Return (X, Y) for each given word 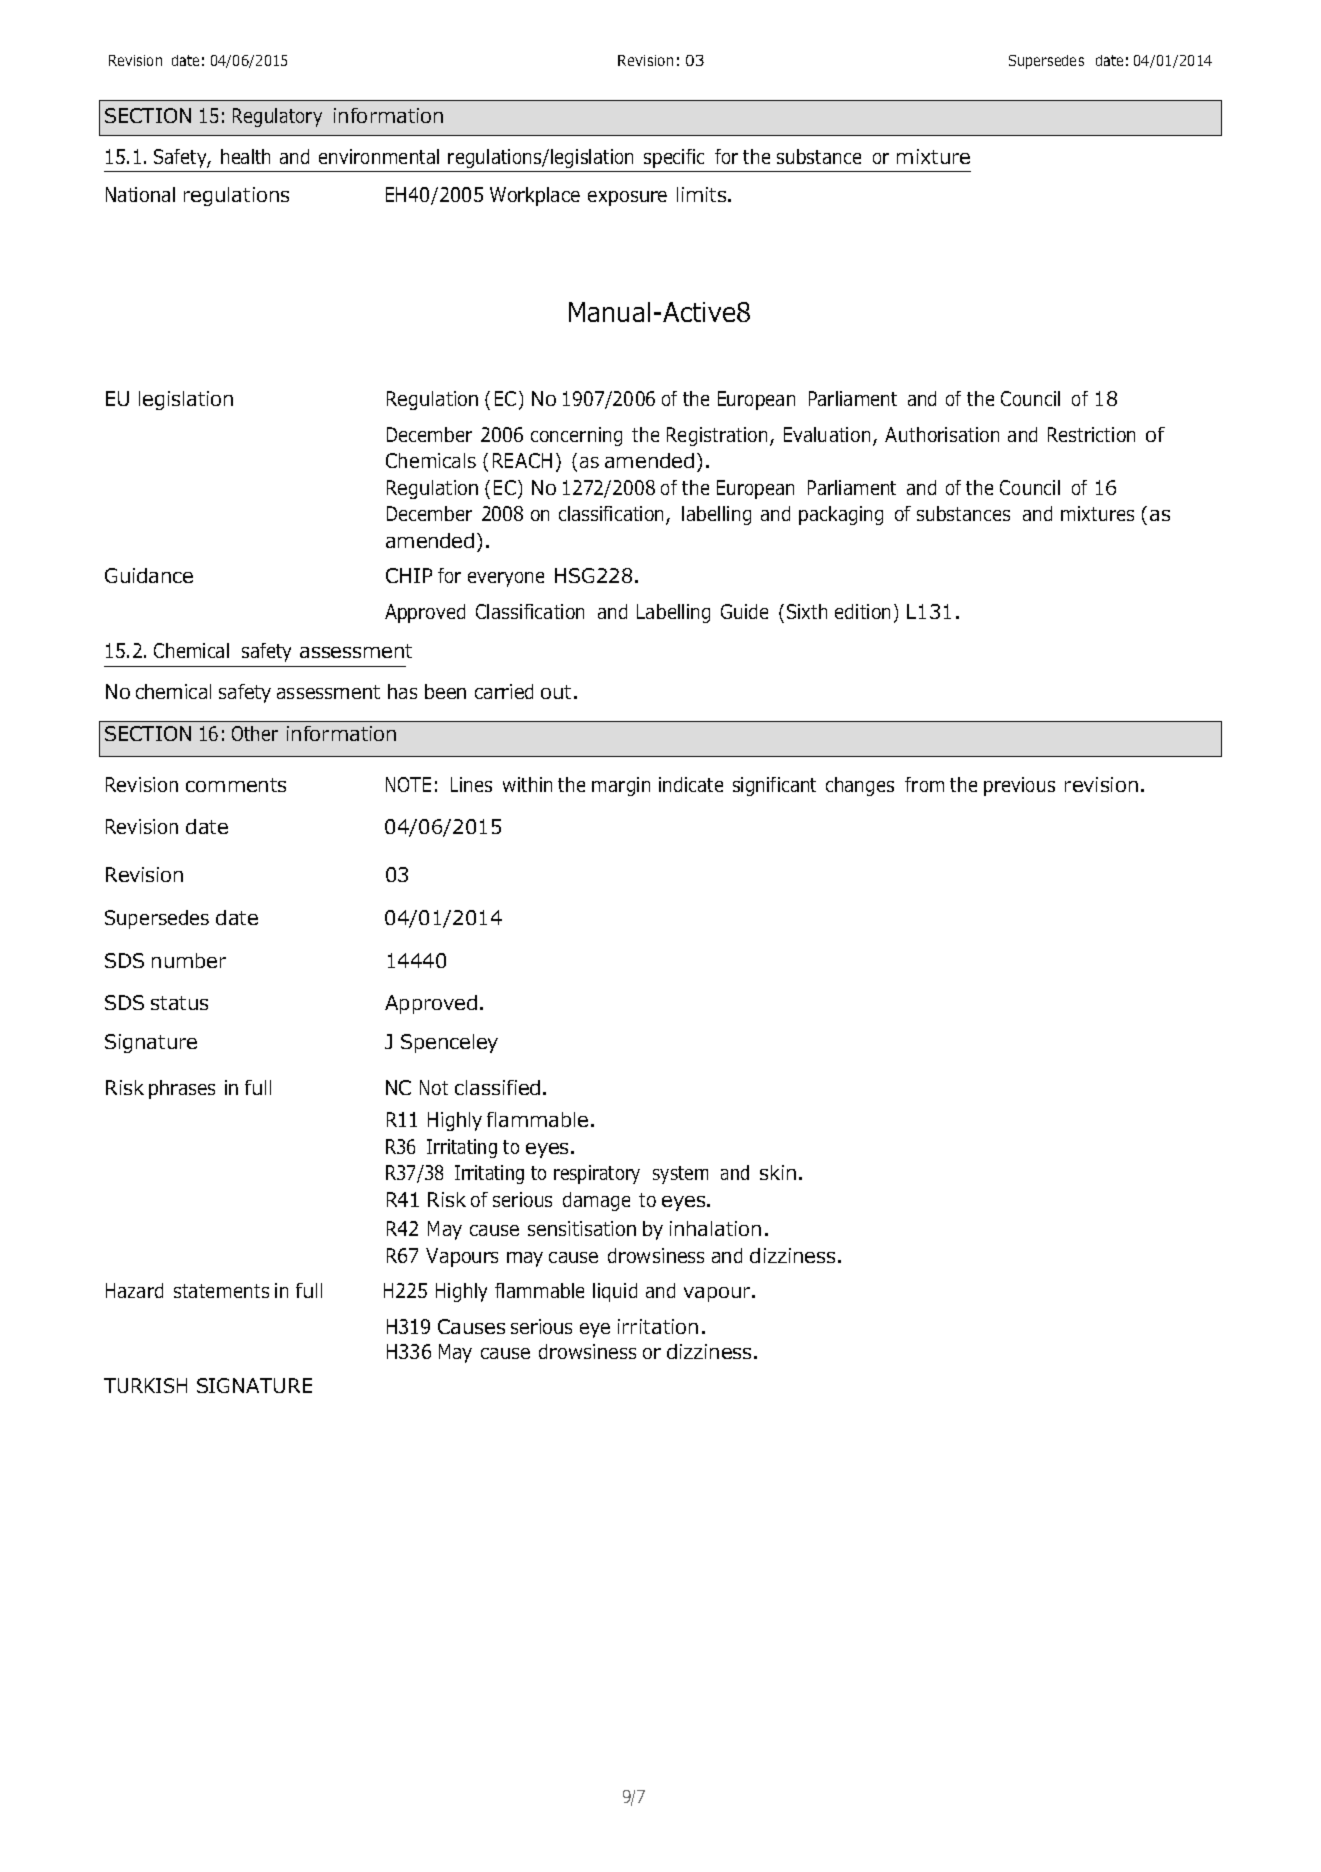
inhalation (715, 1228)
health (245, 156)
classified (497, 1087)
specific (674, 158)
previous (1019, 786)
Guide (744, 611)
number (189, 960)
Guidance (149, 575)
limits (703, 194)
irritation (658, 1326)
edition (862, 611)
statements (221, 1291)
